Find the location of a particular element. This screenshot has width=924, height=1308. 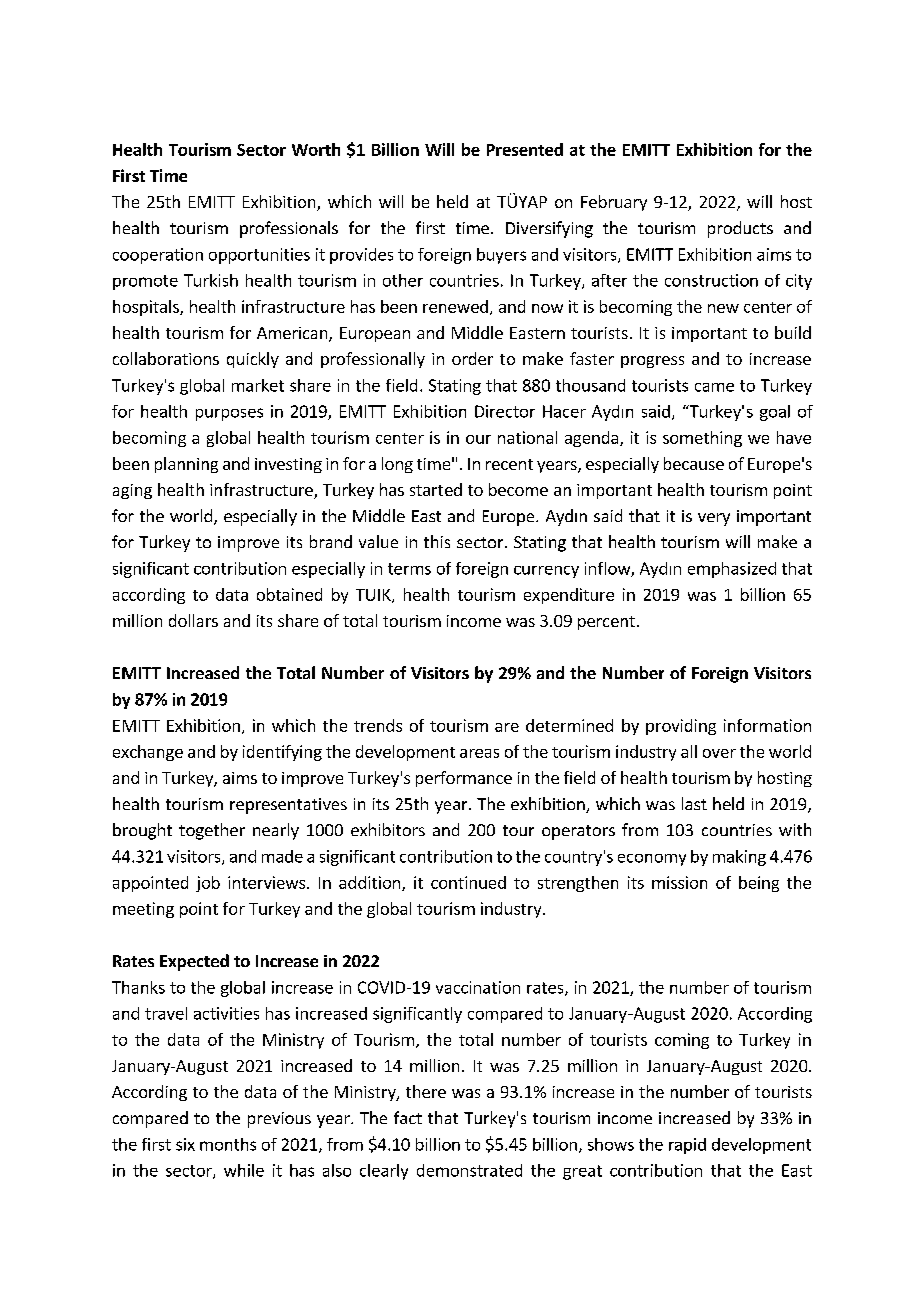

came is located at coordinates (714, 387).
